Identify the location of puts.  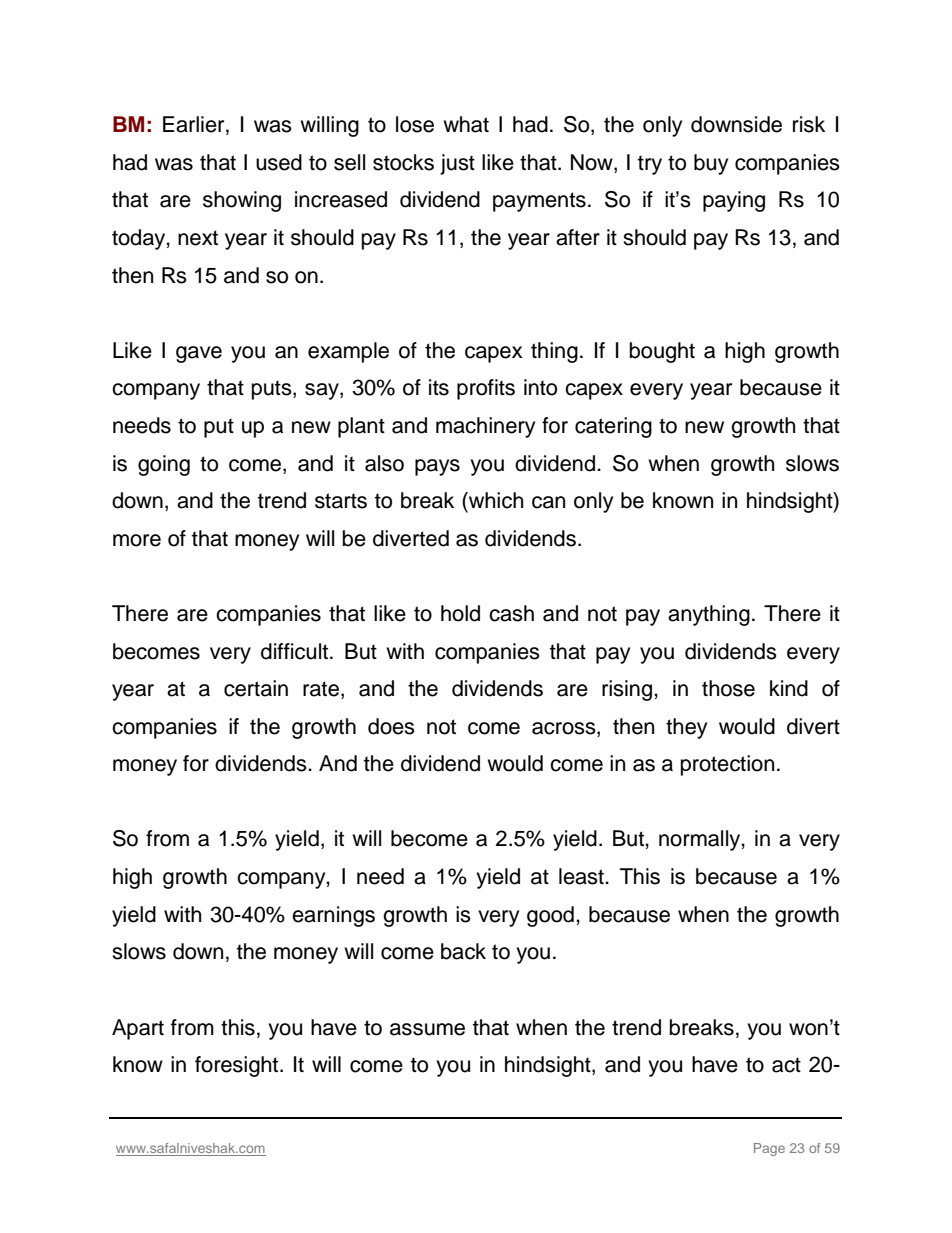
(273, 390).
